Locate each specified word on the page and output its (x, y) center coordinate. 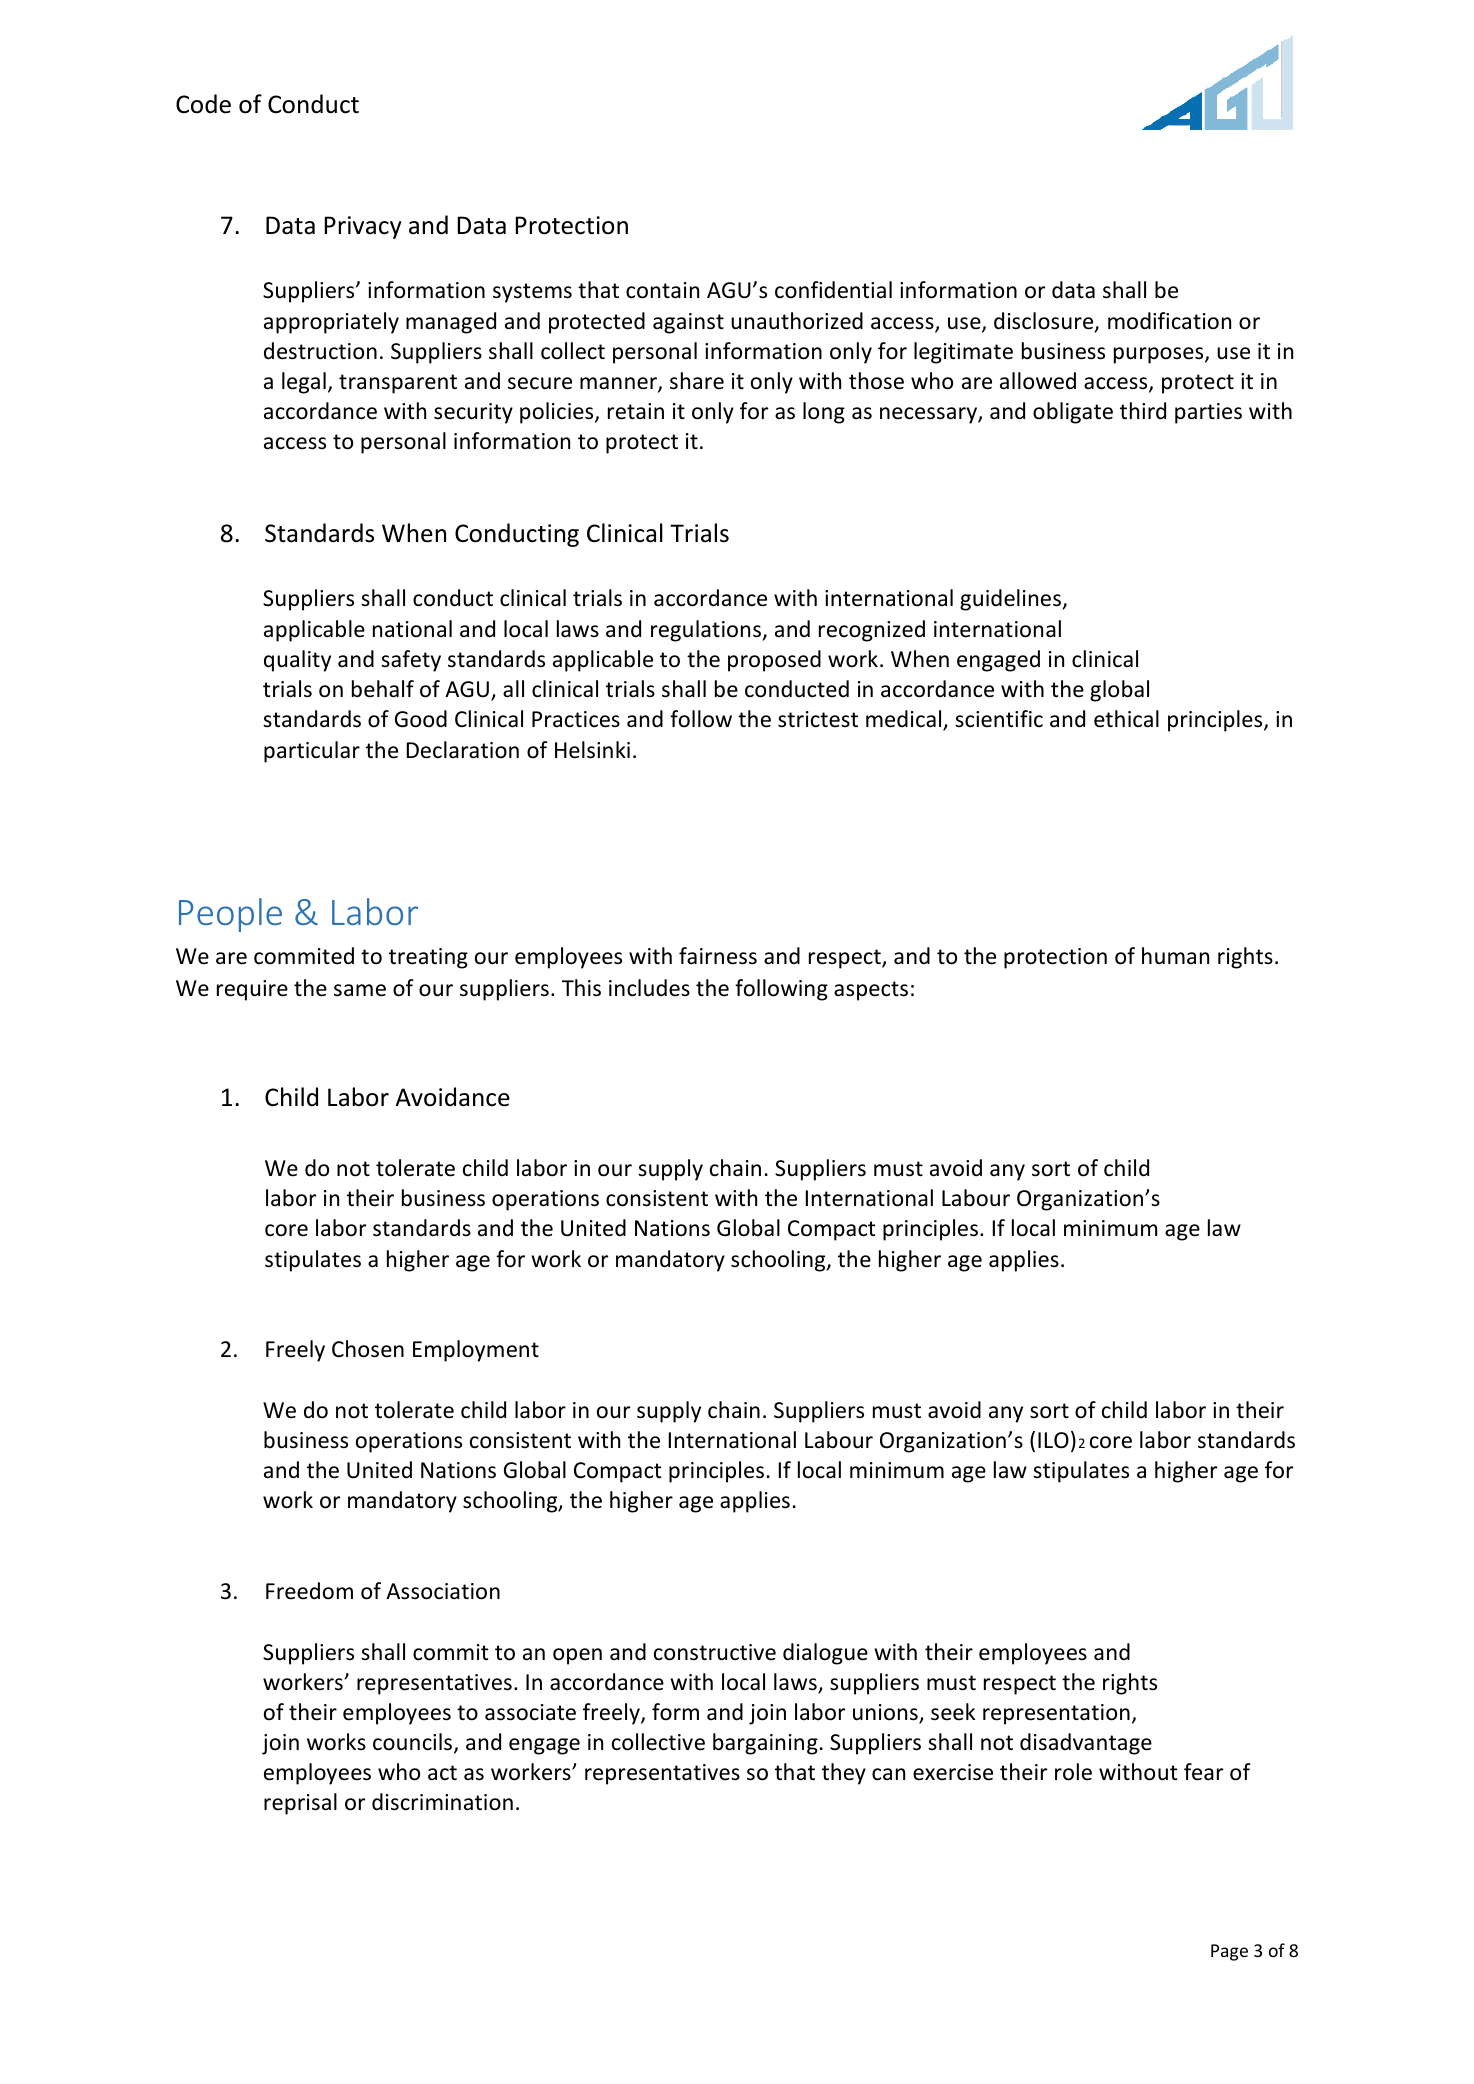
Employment (476, 1351)
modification (1169, 321)
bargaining (765, 1744)
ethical (1126, 719)
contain (662, 290)
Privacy (363, 227)
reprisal (300, 1804)
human (1175, 955)
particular (312, 752)
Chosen (368, 1349)
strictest (818, 719)
